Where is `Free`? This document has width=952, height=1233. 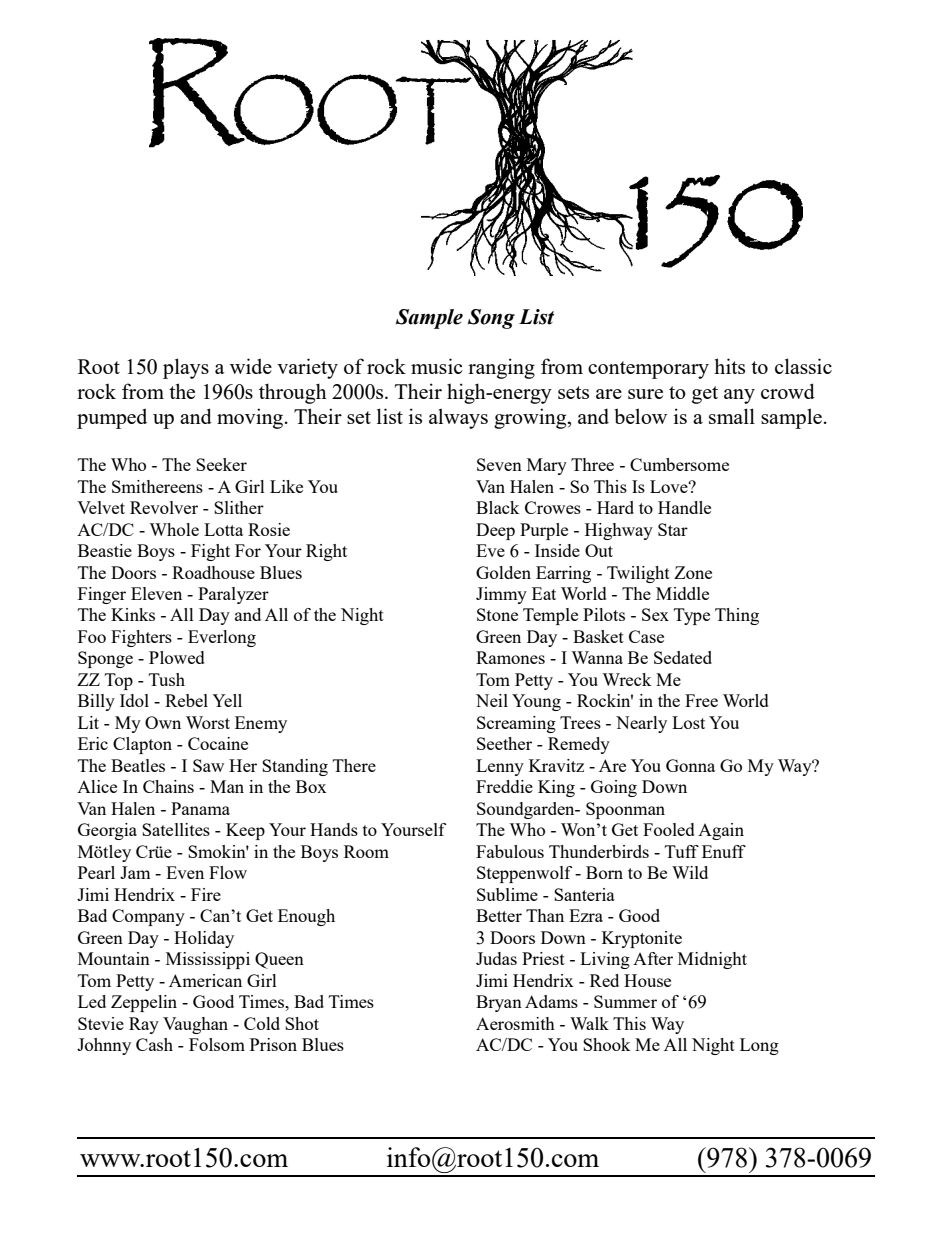
Free is located at coordinates (701, 700).
